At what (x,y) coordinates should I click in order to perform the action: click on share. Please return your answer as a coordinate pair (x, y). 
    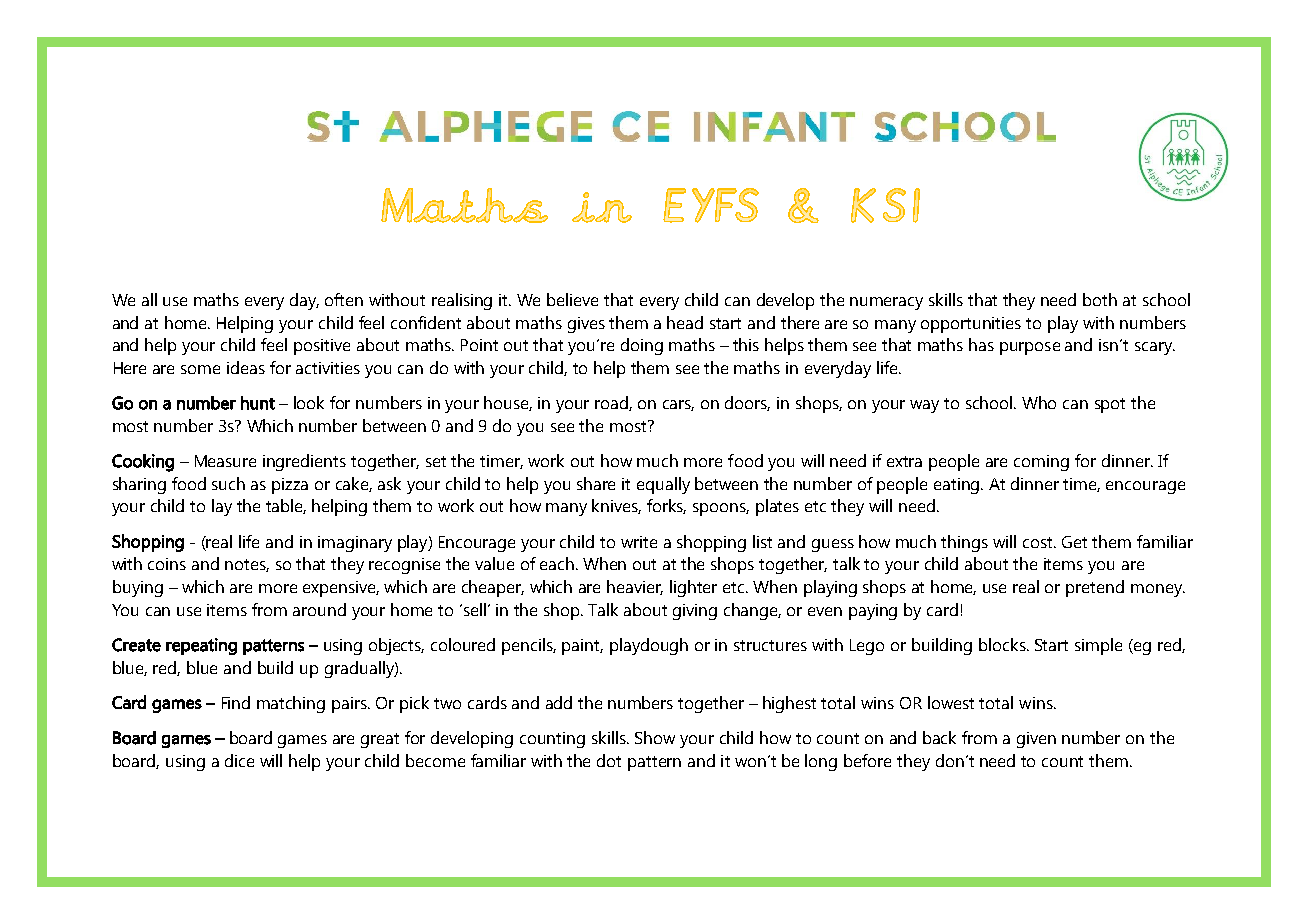
    Looking at the image, I should click on (596, 483).
